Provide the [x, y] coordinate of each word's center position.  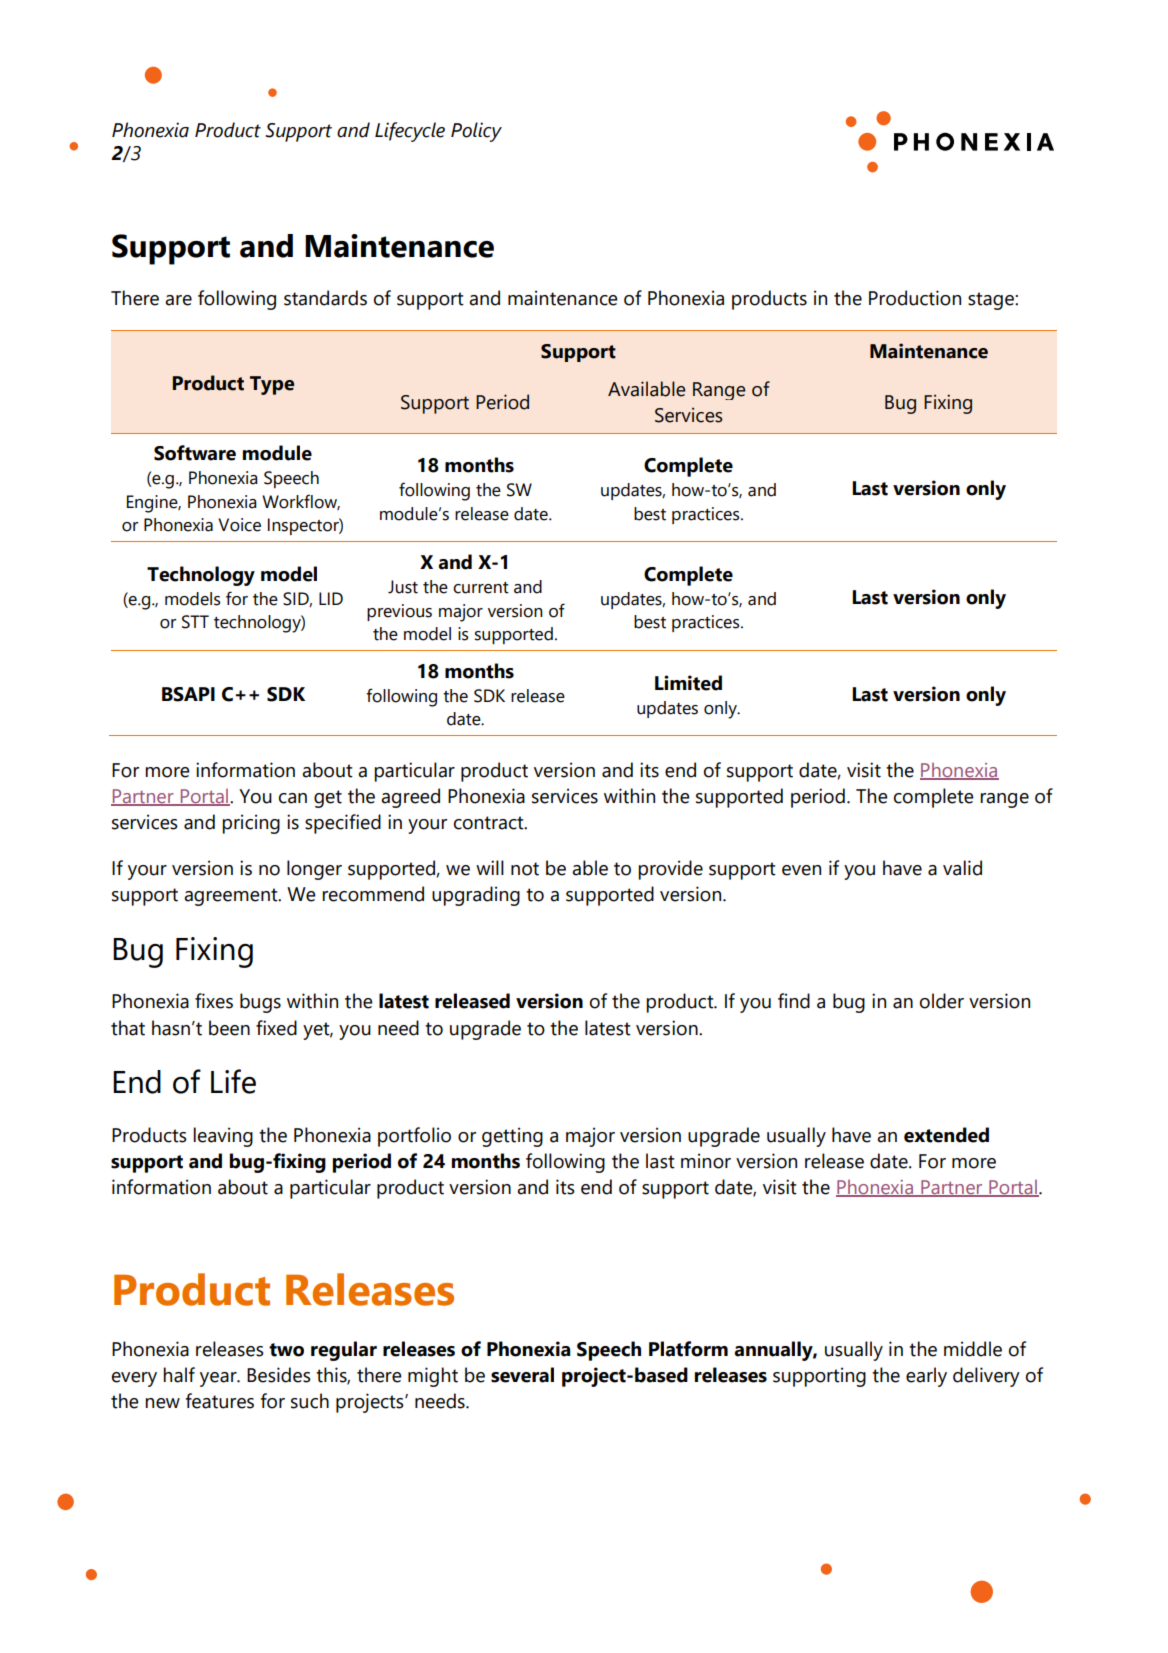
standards [325, 298]
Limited [688, 683]
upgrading [476, 896]
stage [992, 301]
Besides [279, 1375]
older [942, 1001]
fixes [214, 1001]
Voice [239, 525]
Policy [476, 132]
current [481, 588]
